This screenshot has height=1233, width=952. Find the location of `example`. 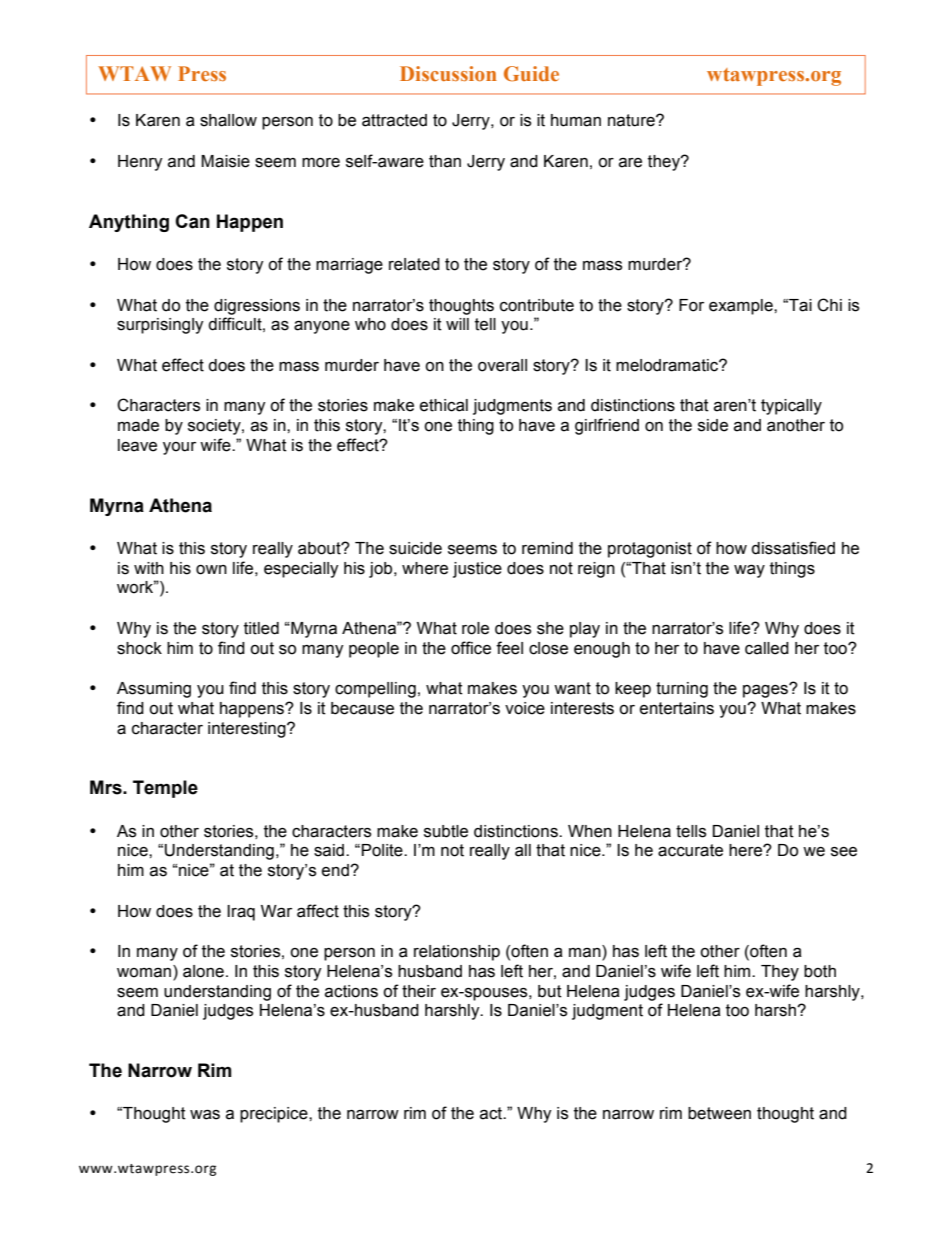

example is located at coordinates (742, 307).
